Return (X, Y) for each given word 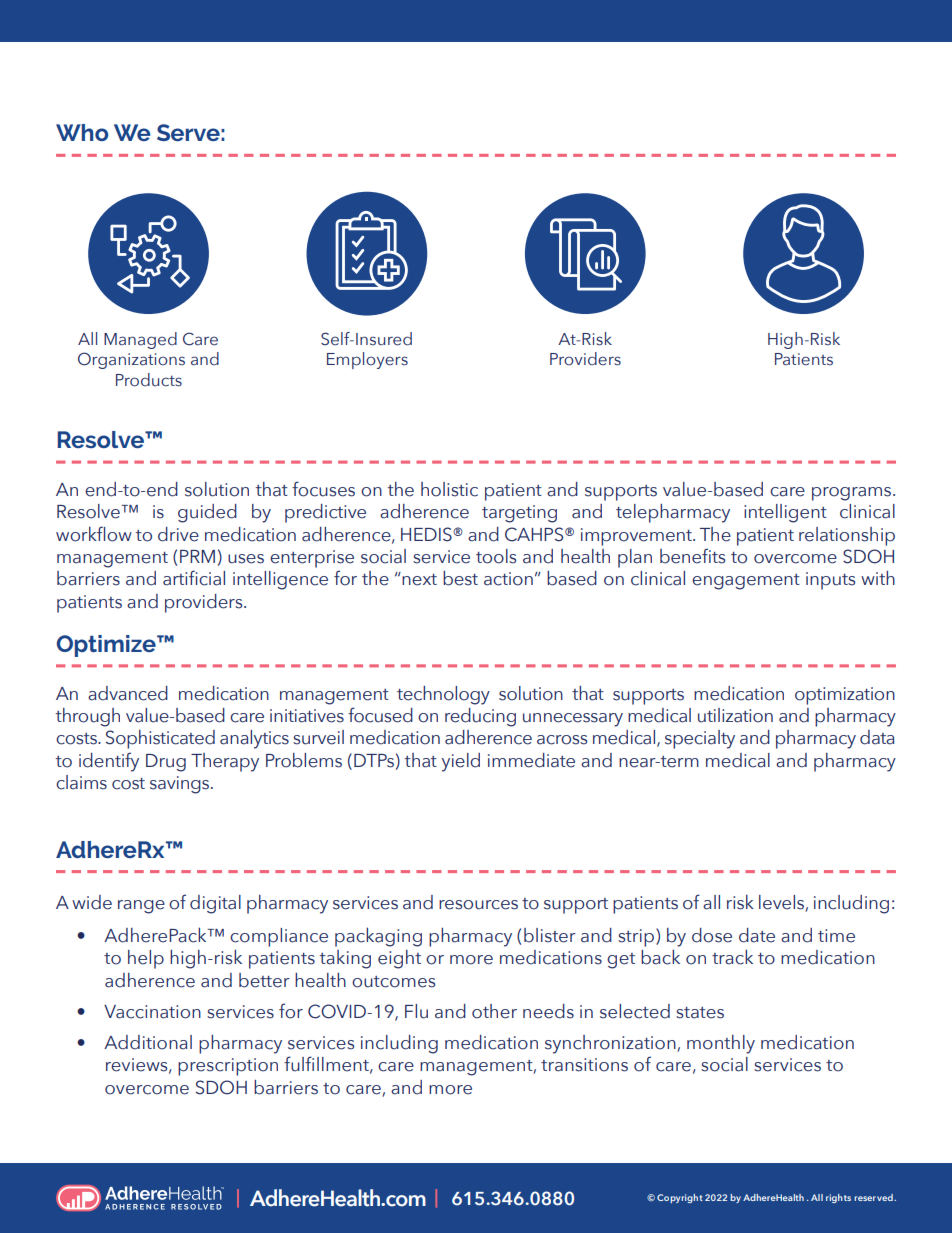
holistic (449, 489)
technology (443, 695)
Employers (367, 360)
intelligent (785, 513)
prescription (228, 1067)
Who (82, 132)
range (141, 907)
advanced (128, 693)
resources (478, 905)
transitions (584, 1065)
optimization (845, 696)
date (757, 935)
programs (853, 494)
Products (149, 380)
